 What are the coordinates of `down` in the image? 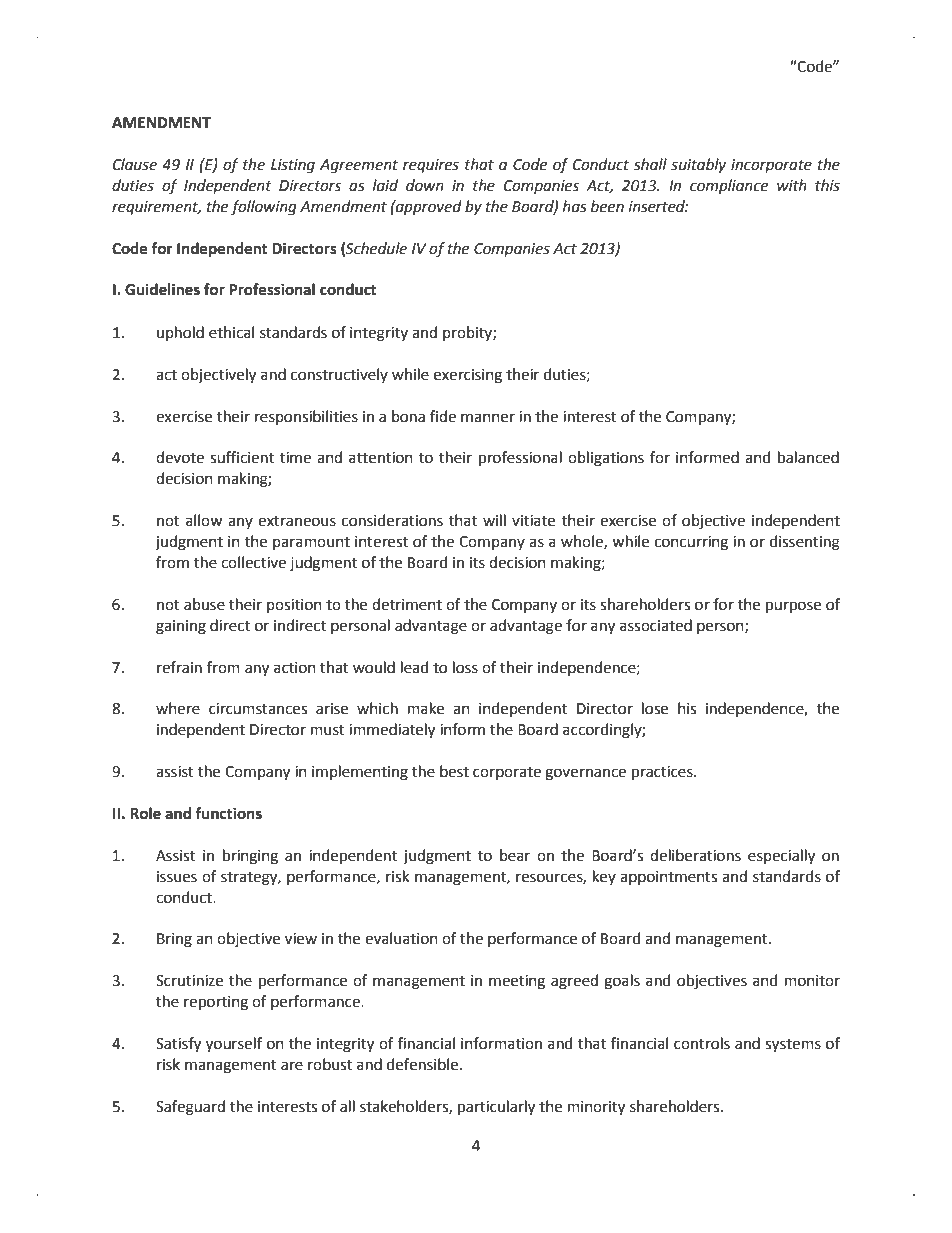 It's located at (425, 185).
